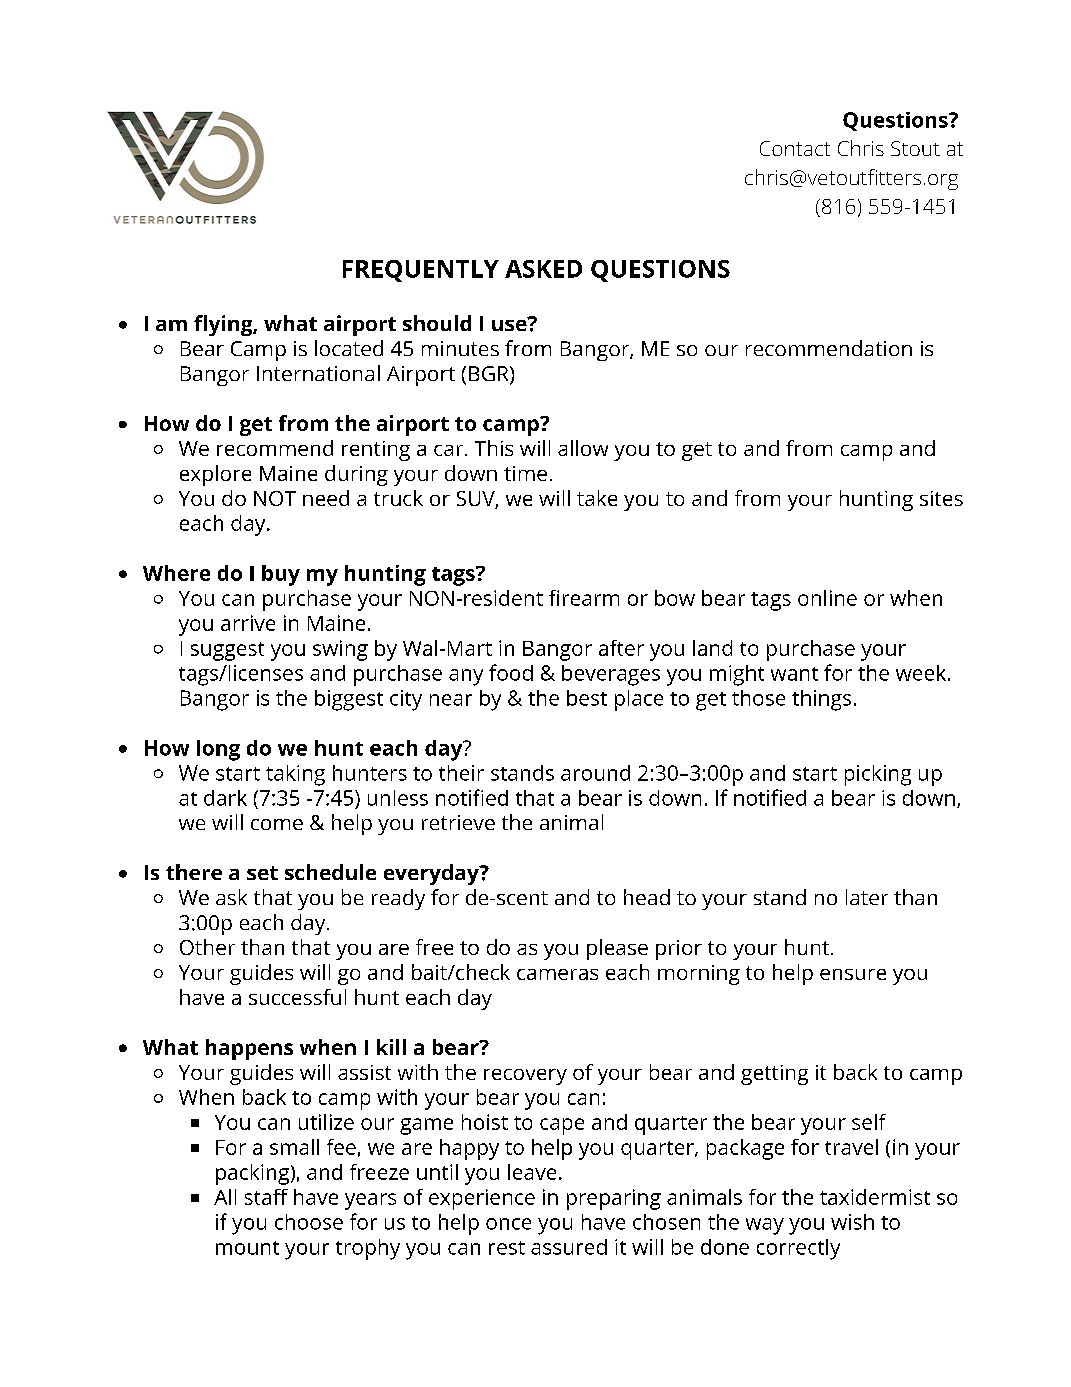  Describe the element at coordinates (941, 498) in the screenshot. I see `sites` at that location.
